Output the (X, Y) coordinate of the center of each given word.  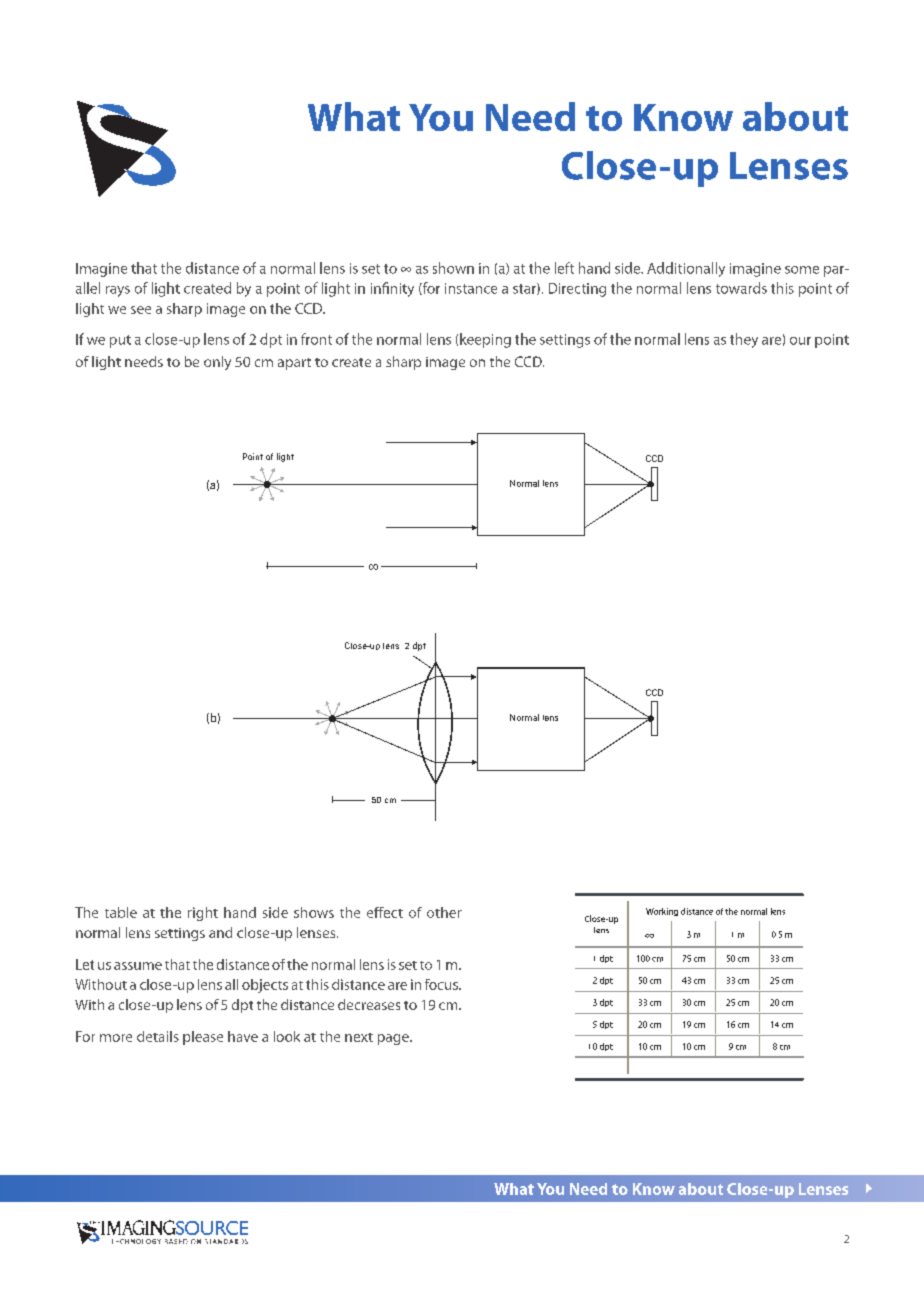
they (744, 340)
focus (442, 984)
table (121, 912)
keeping (485, 340)
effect (385, 912)
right (203, 914)
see (141, 310)
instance (471, 288)
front (316, 339)
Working (662, 912)
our (800, 341)
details (158, 1036)
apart (294, 364)
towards (741, 288)
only (217, 363)
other (444, 912)
